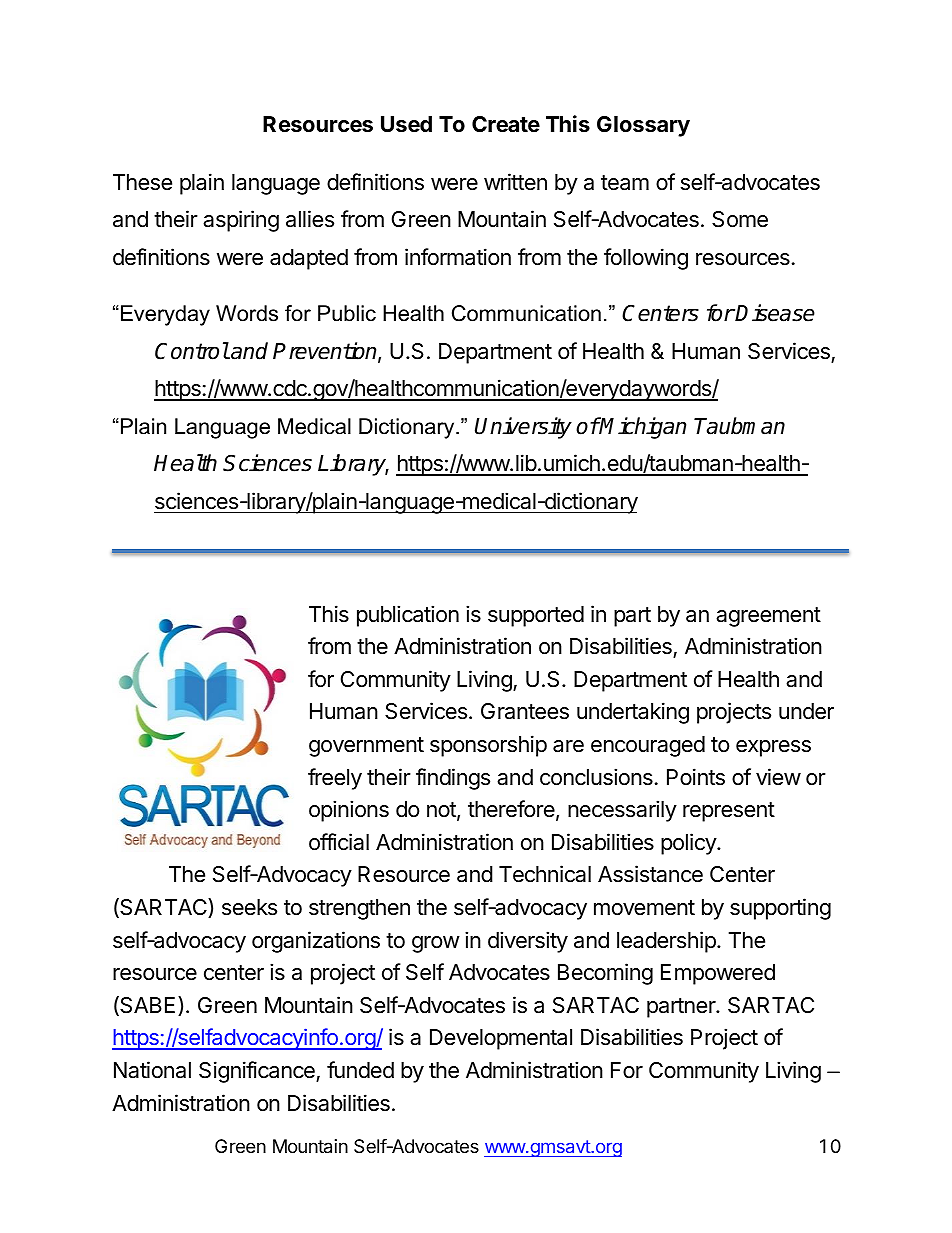  What do you see at coordinates (506, 124) in the screenshot?
I see `Create` at bounding box center [506, 124].
